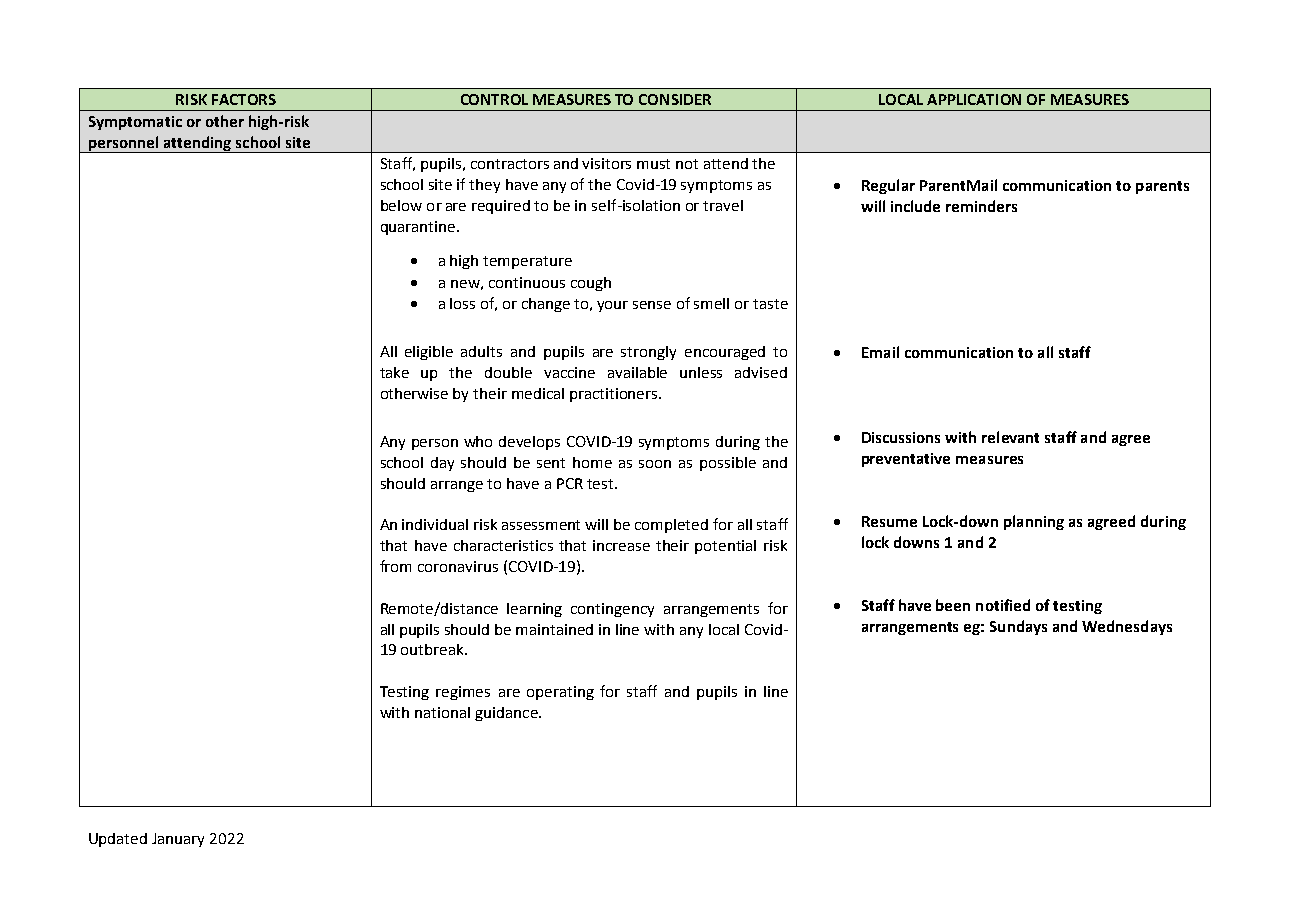 The image size is (1308, 924). What do you see at coordinates (675, 99) in the image?
I see `CONSIDER` at bounding box center [675, 99].
